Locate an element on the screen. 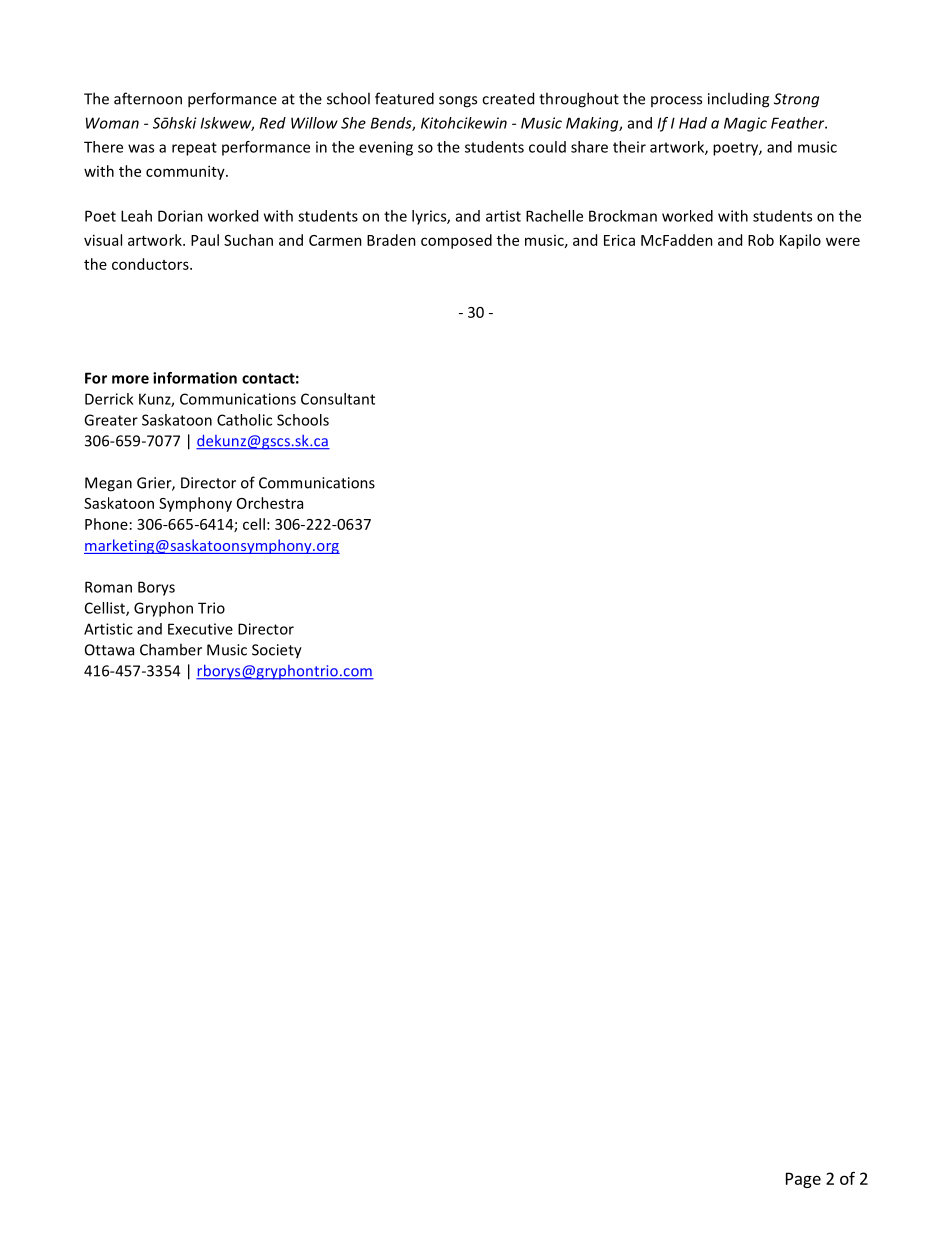 The image size is (952, 1233). Consultant is located at coordinates (338, 399).
